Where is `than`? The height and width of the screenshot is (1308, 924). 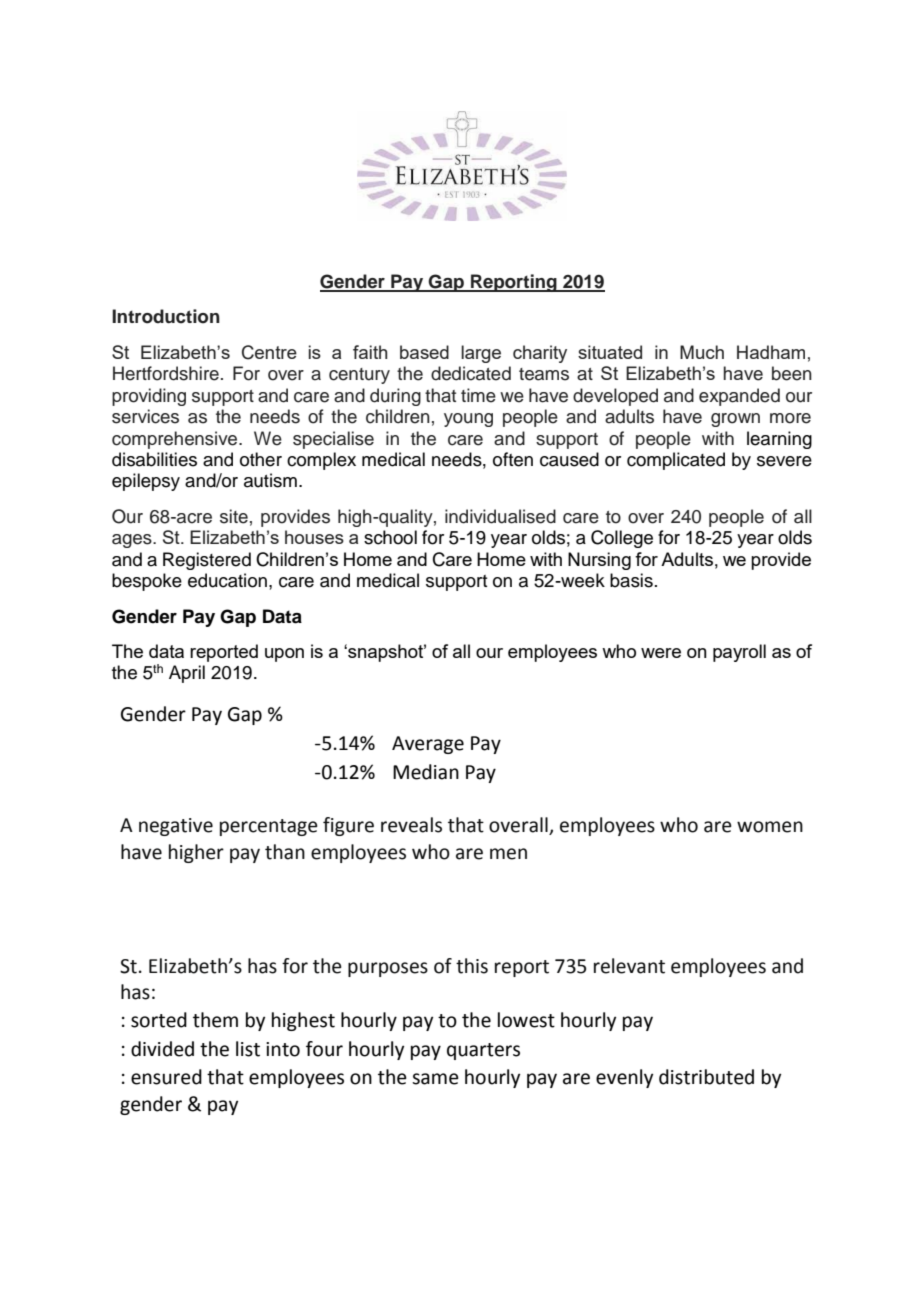
than is located at coordinates (285, 852).
